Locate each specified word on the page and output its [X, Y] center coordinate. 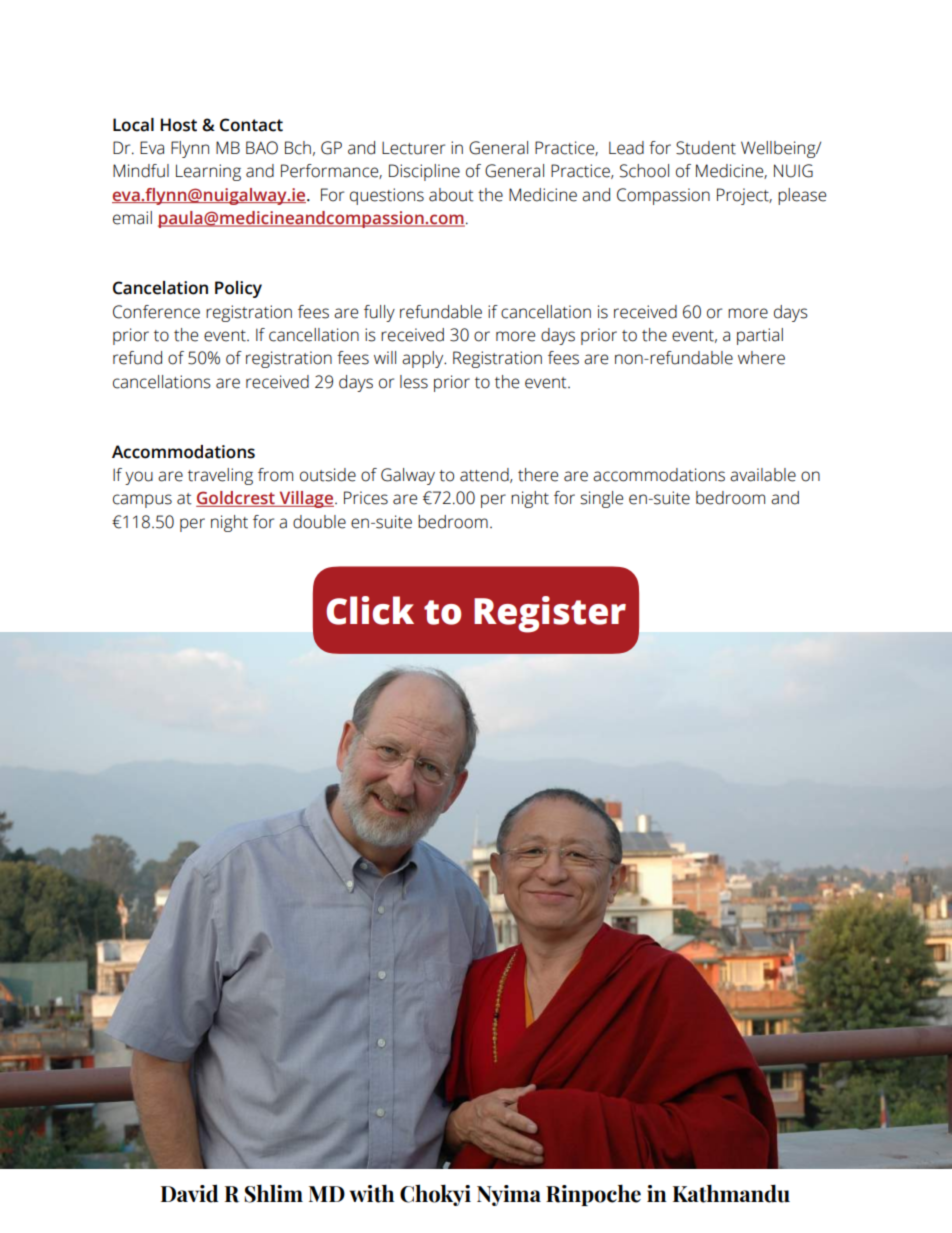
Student [706, 148]
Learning [208, 172]
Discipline [424, 172]
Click [370, 610]
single [601, 499]
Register [550, 614]
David [189, 1193]
